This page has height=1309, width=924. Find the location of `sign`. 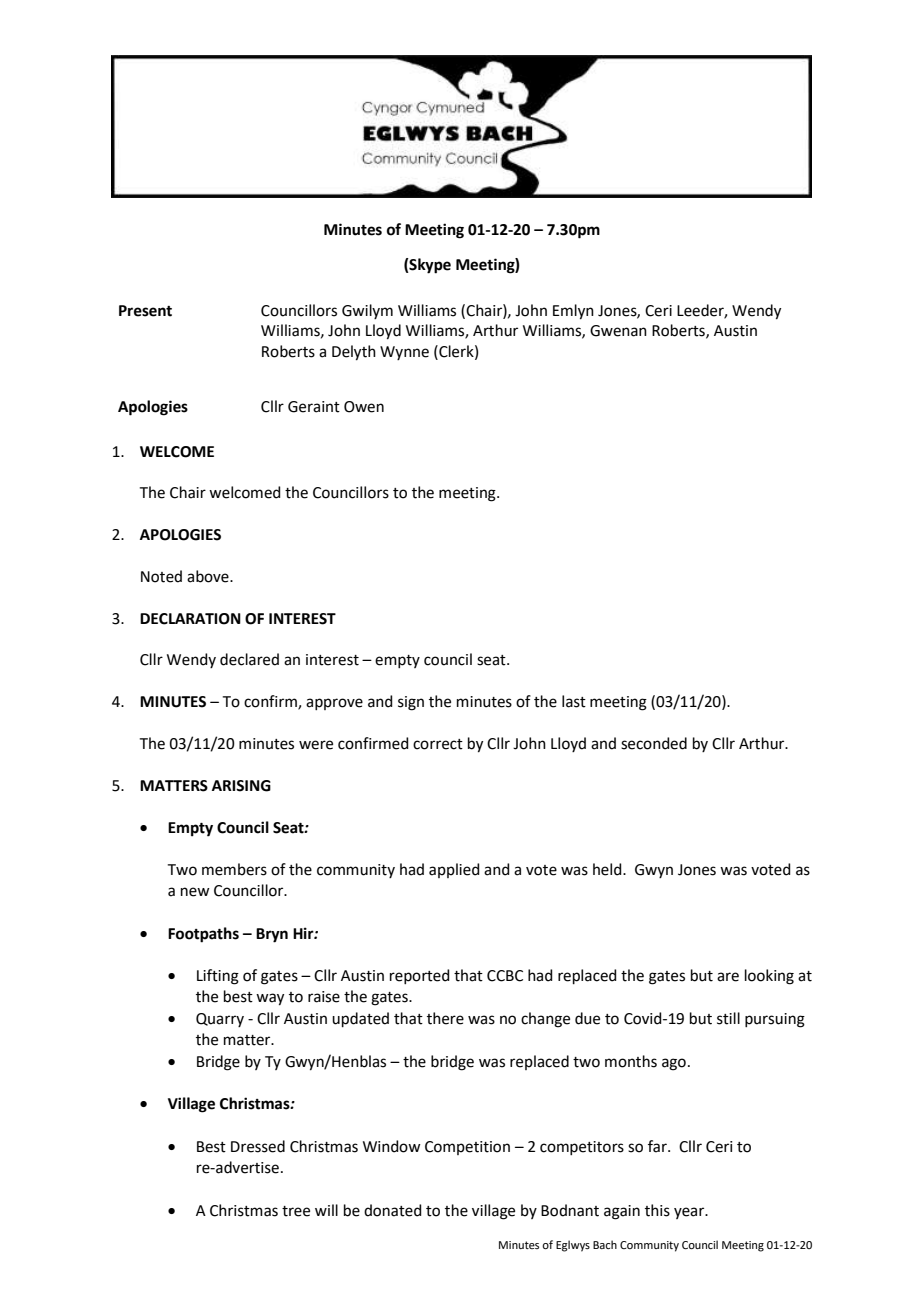

sign is located at coordinates (411, 703).
